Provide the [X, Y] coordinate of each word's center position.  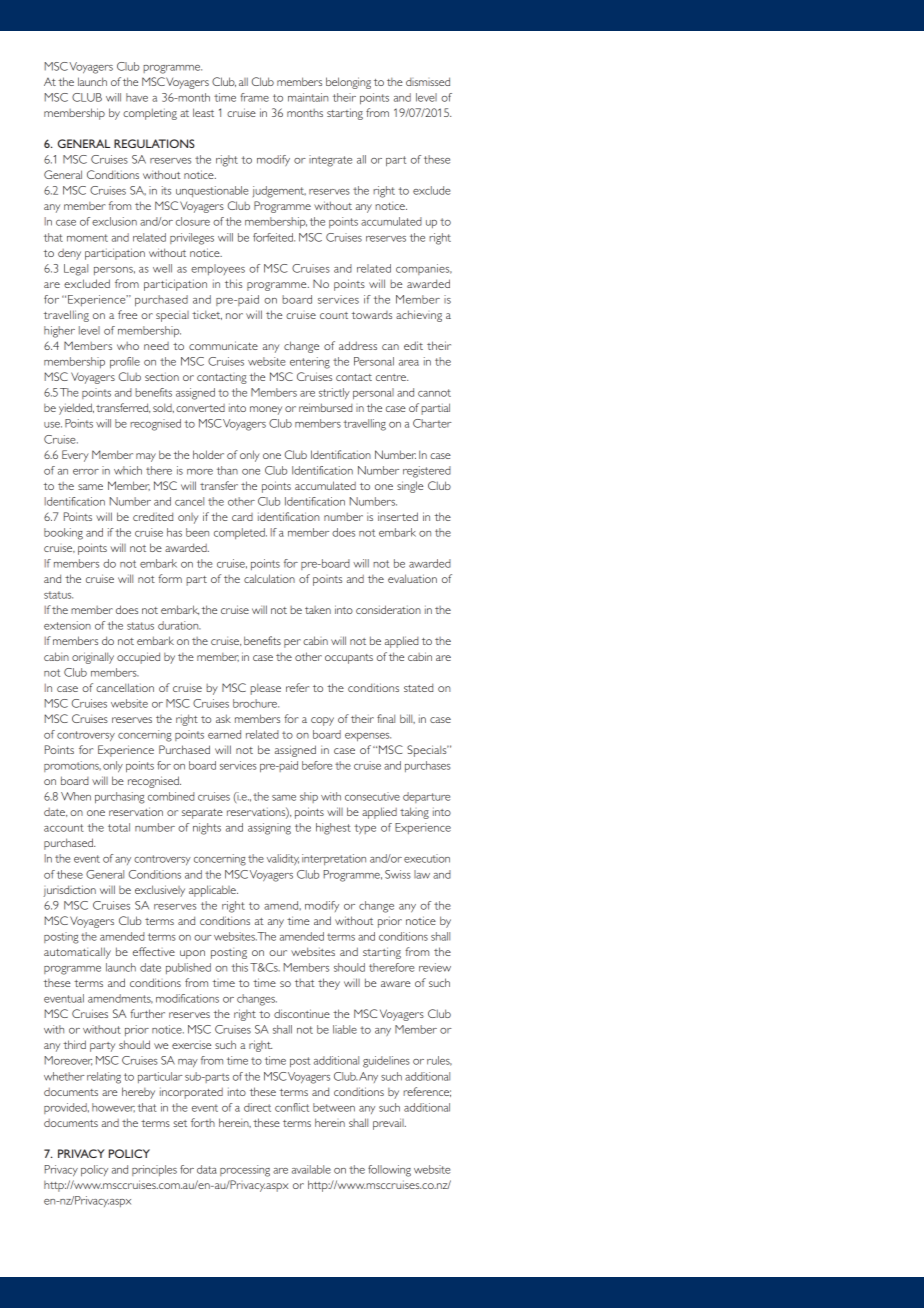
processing [245, 1171]
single [410, 487]
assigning [269, 829]
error [86, 472]
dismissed [428, 81]
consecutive [372, 796]
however [113, 1107]
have [137, 97]
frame [254, 97]
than [227, 470]
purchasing [120, 798]
